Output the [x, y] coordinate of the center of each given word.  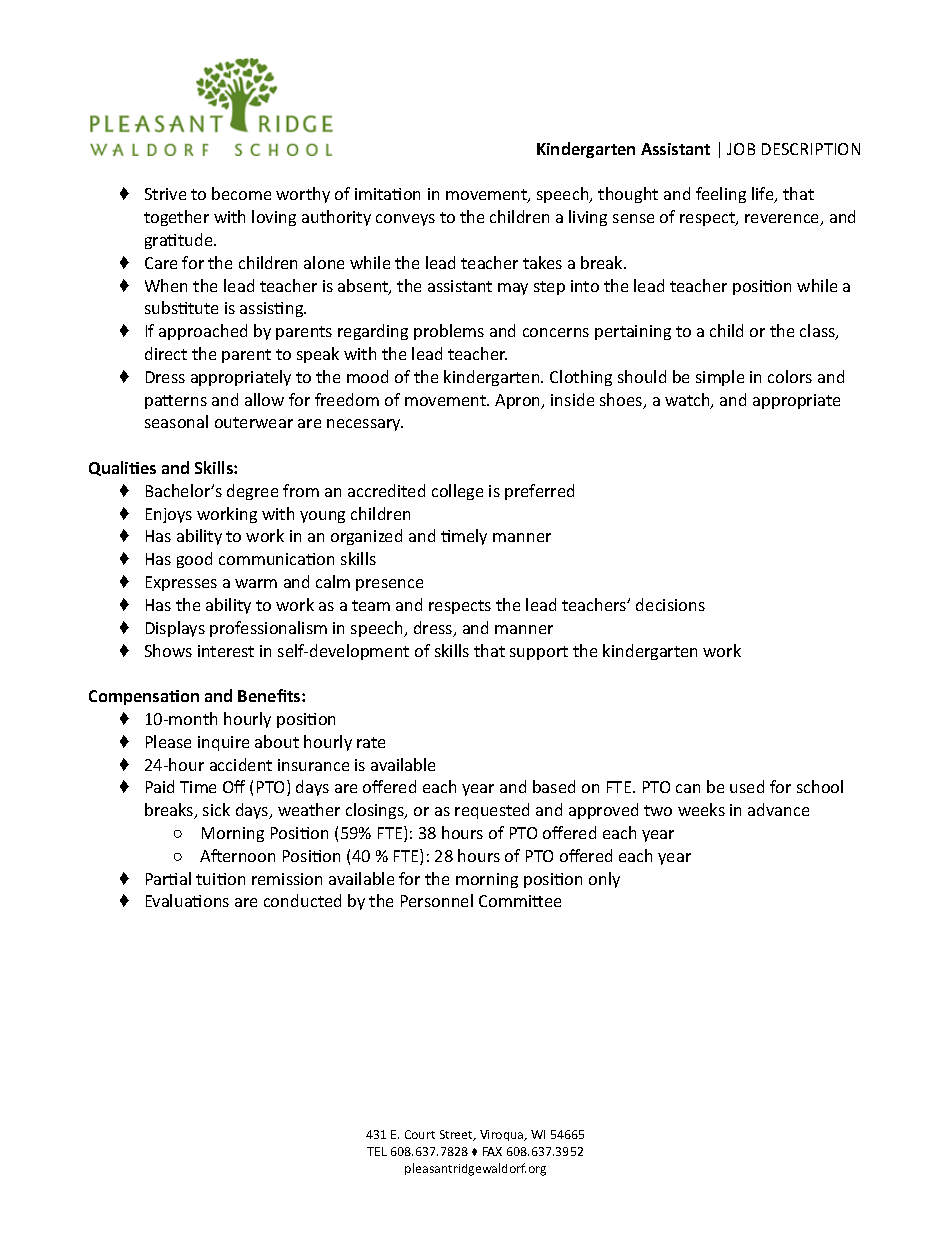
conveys [405, 220]
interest [226, 651]
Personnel [437, 900]
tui [207, 879]
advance [778, 809]
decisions [670, 604]
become [241, 193]
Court [420, 1134]
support [539, 653]
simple [720, 378]
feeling [721, 195]
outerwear [254, 422]
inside [572, 399]
